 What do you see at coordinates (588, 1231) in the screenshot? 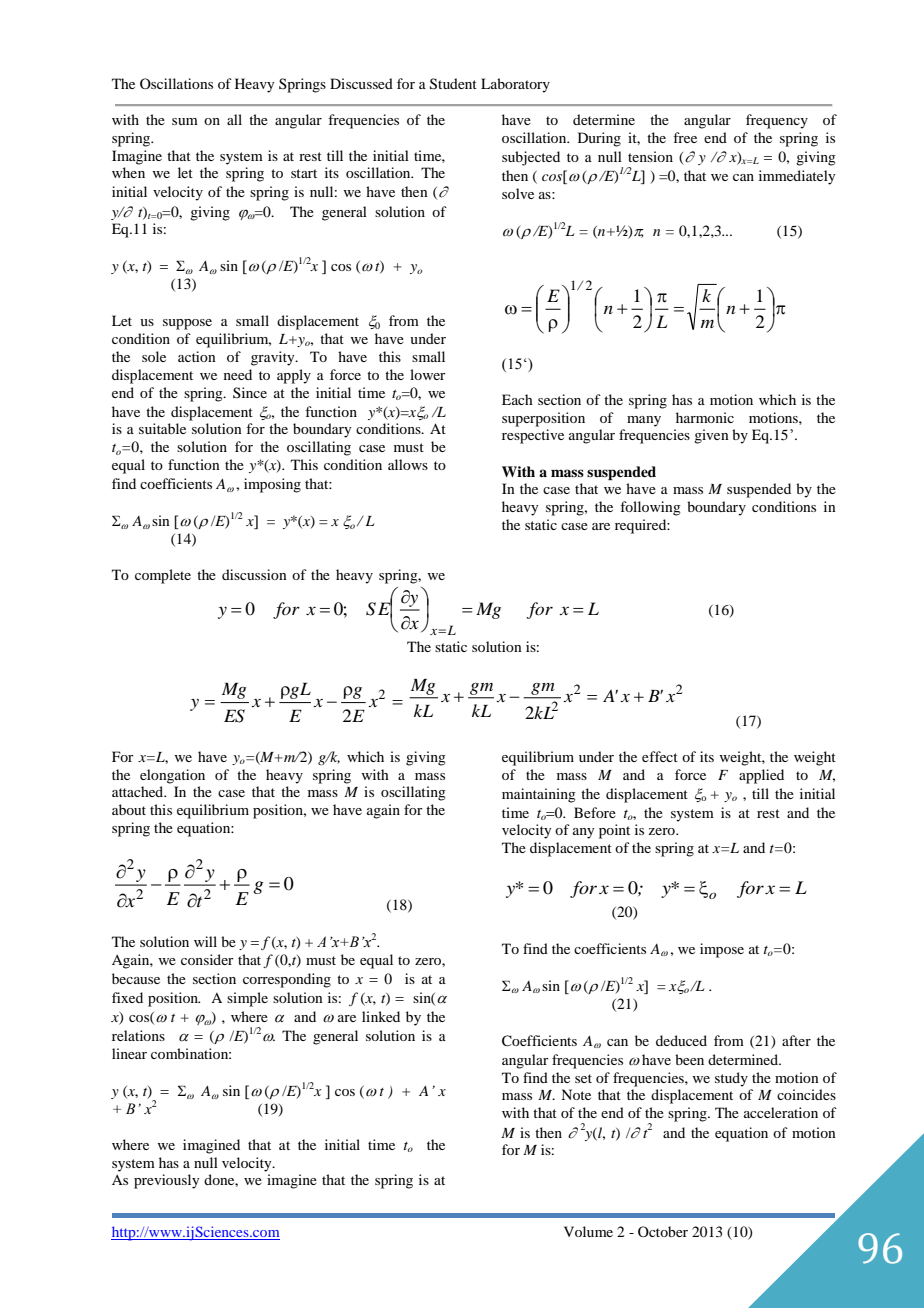
I see `Volume` at bounding box center [588, 1231].
